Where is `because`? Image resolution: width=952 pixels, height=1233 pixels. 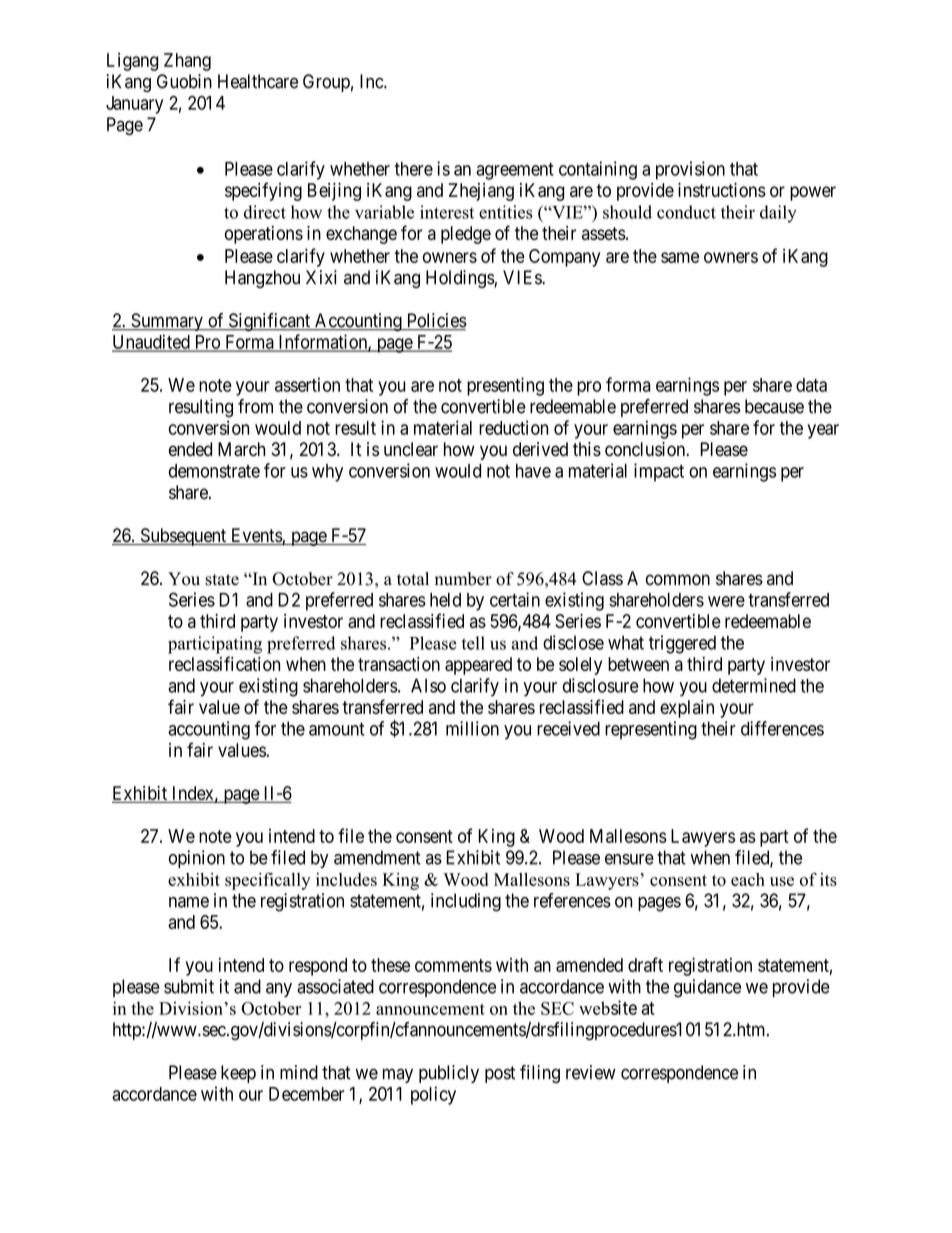
because is located at coordinates (774, 406).
